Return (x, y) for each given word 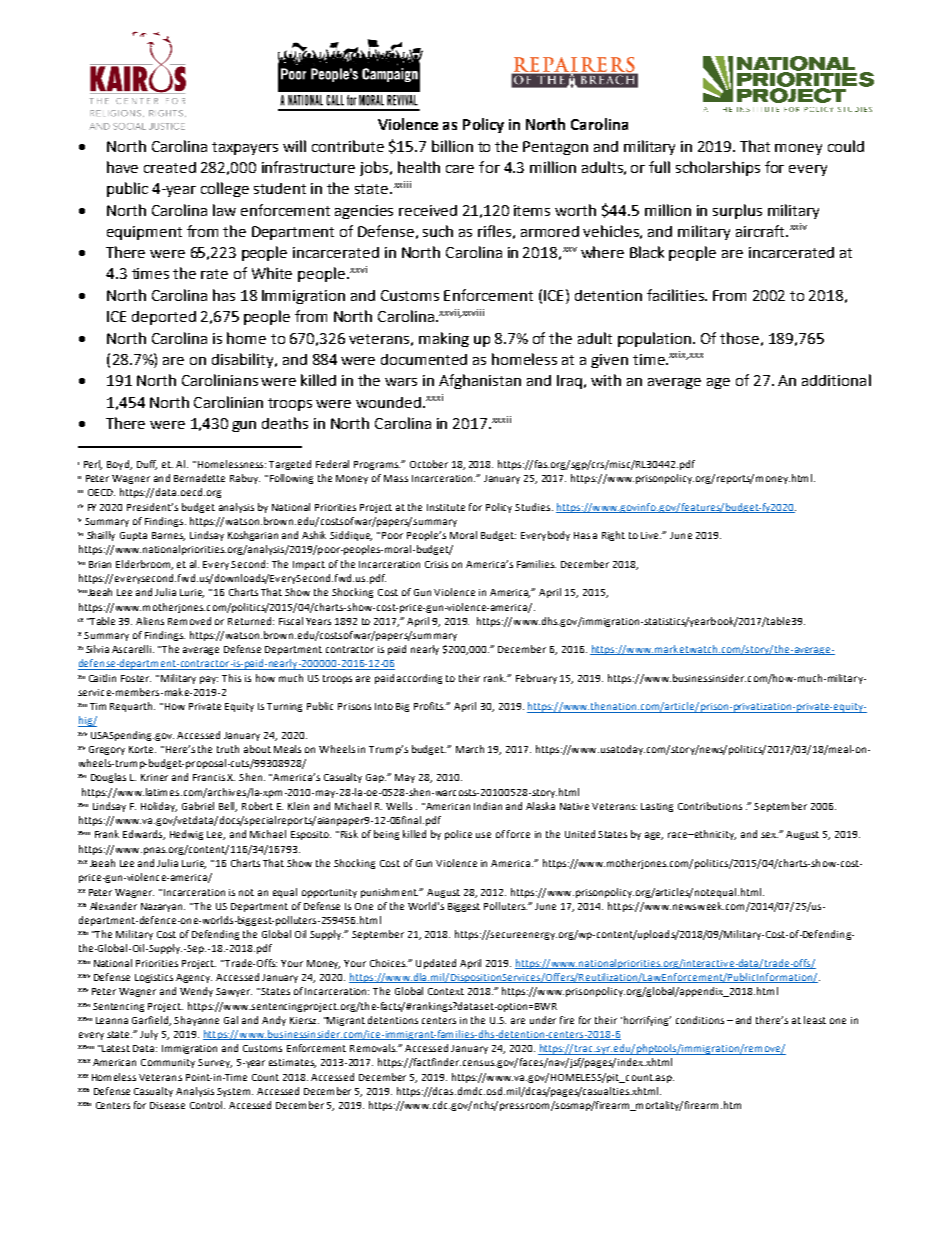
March (470, 749)
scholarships (718, 168)
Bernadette (199, 478)
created (170, 167)
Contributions (710, 806)
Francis (210, 777)
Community (168, 1063)
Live (651, 535)
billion (452, 146)
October (429, 464)
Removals (373, 1048)
